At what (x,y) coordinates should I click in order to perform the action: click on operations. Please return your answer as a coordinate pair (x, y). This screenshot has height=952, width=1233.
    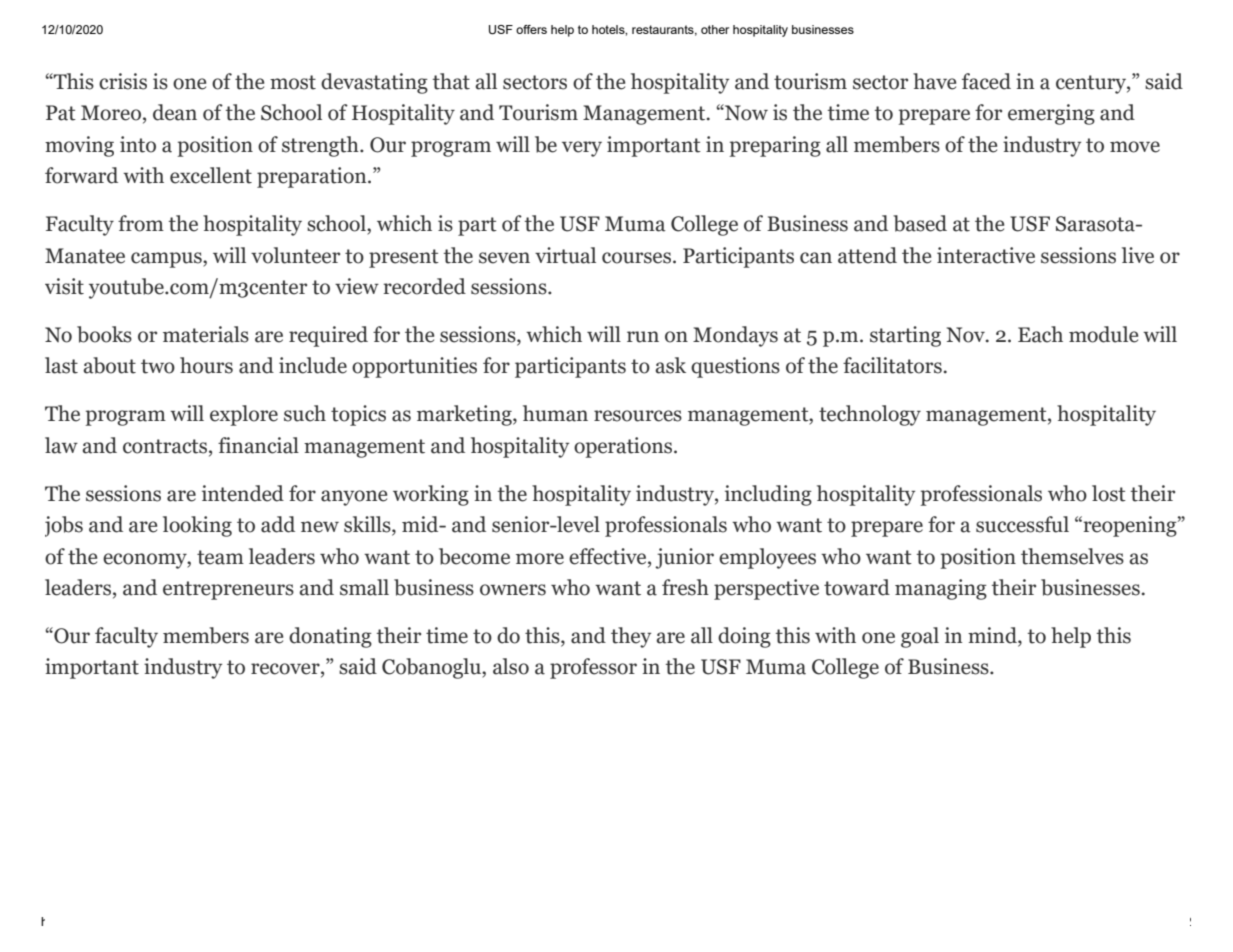
    Looking at the image, I should click on (624, 447).
